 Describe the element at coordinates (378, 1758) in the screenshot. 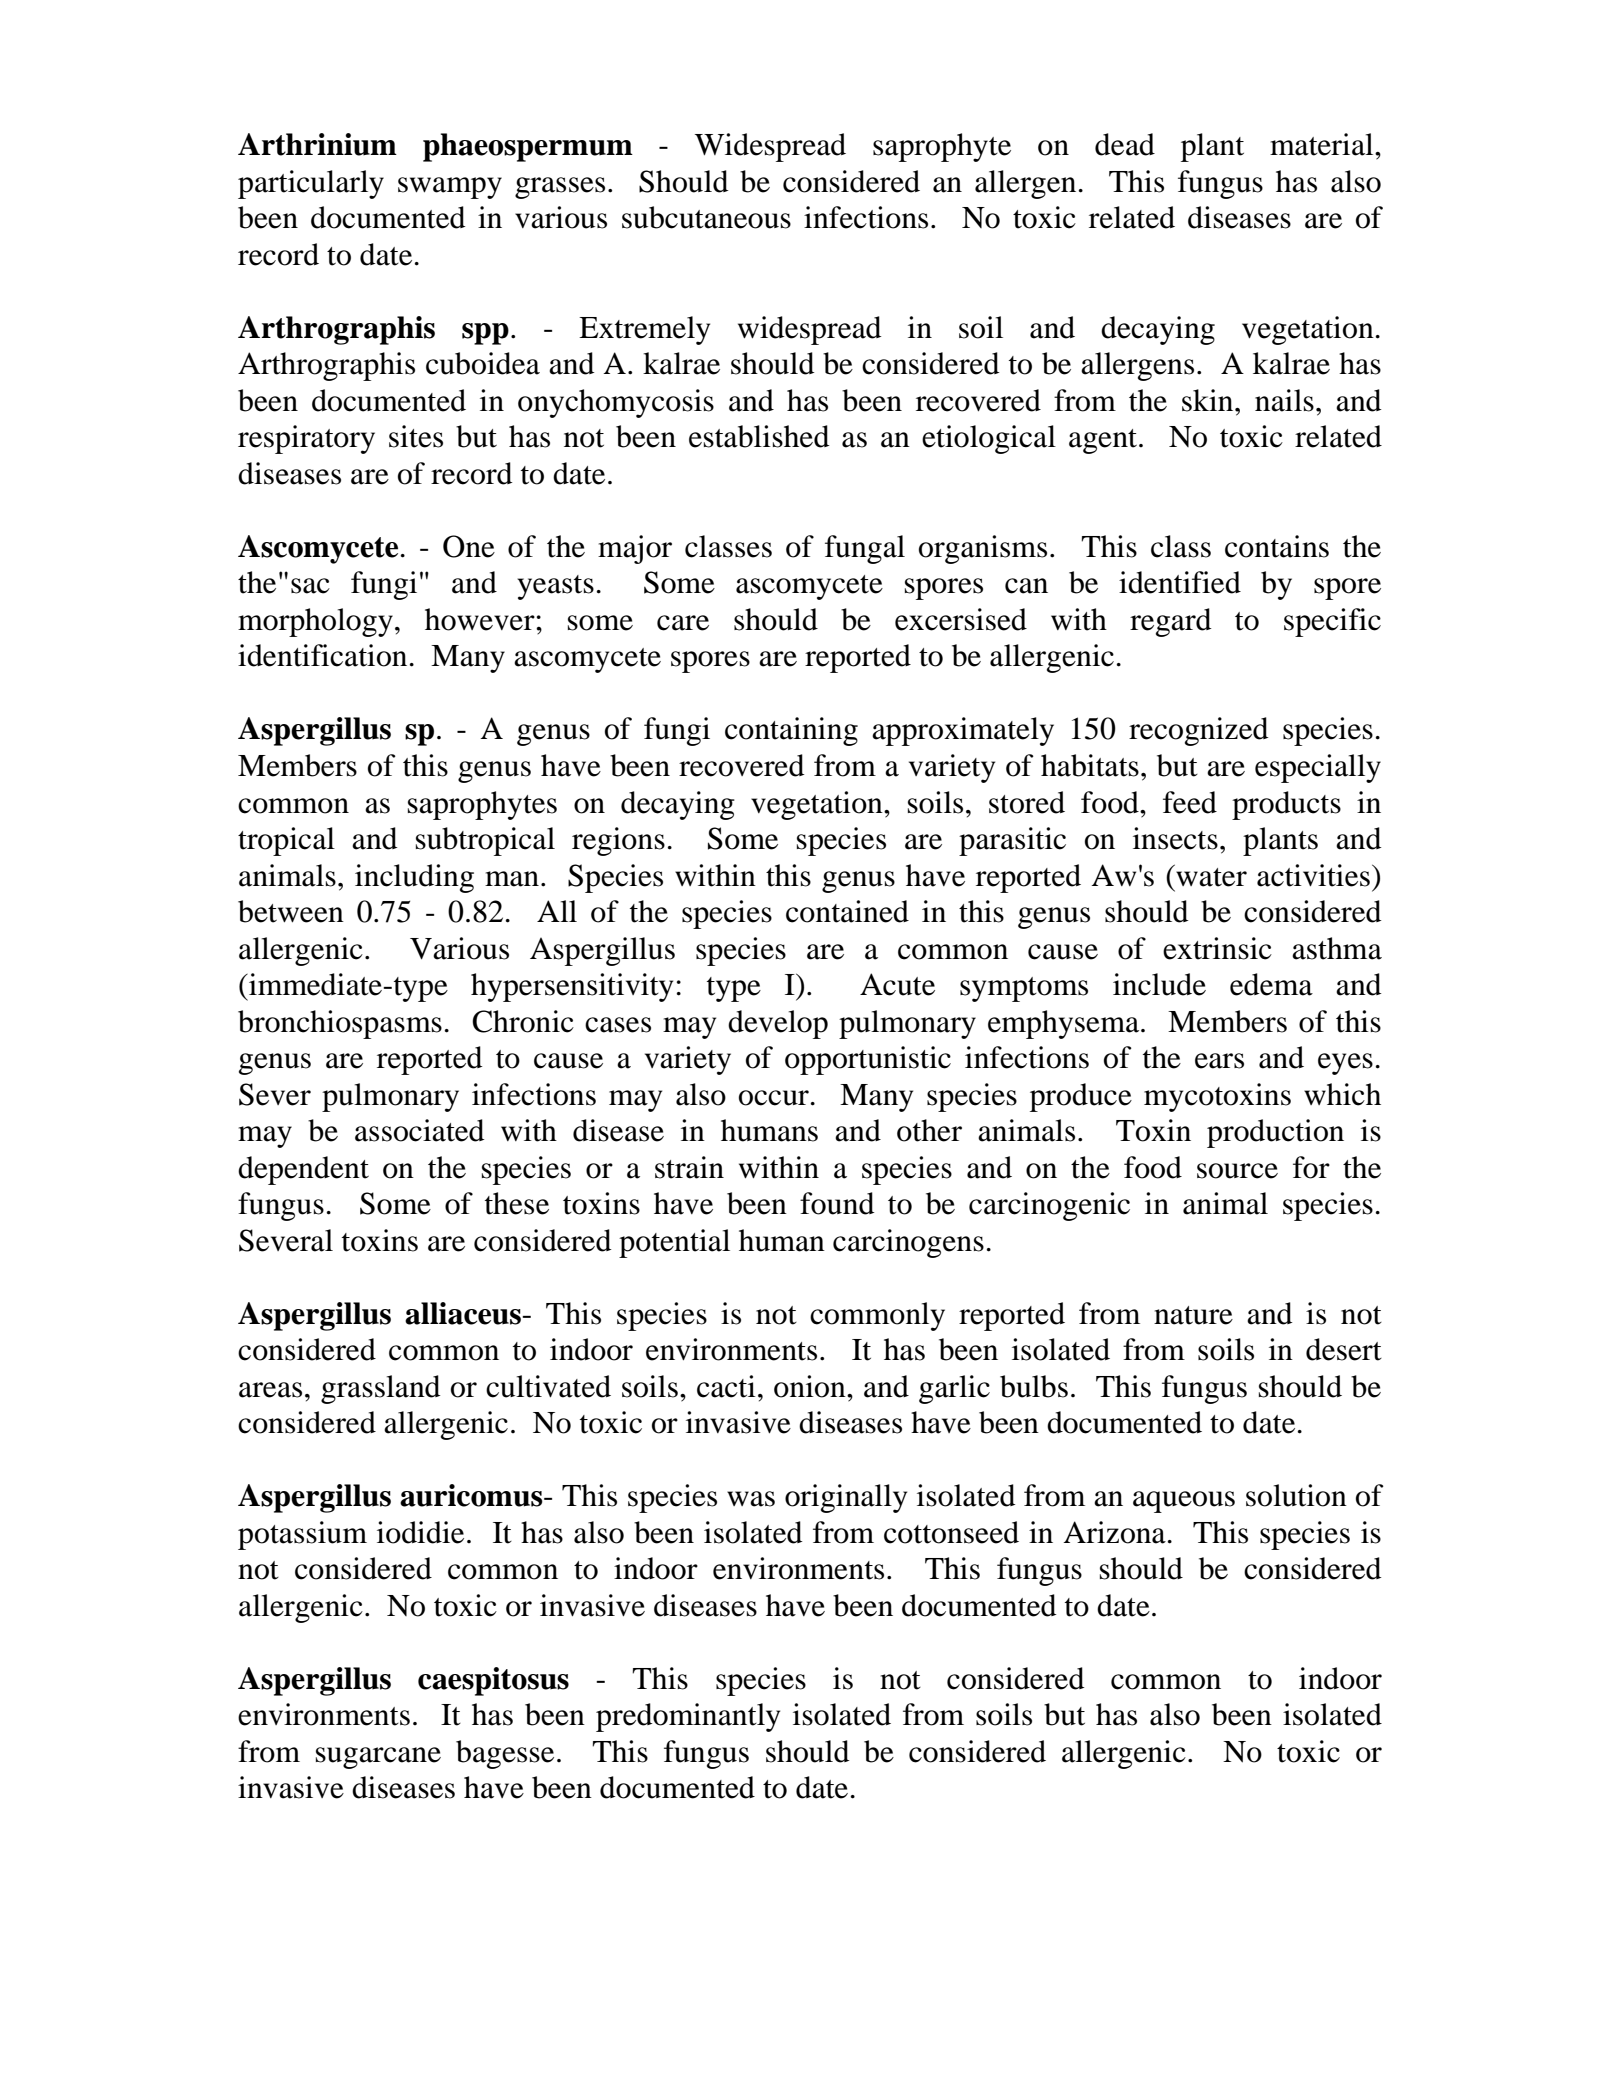

I see `sugarcane` at that location.
